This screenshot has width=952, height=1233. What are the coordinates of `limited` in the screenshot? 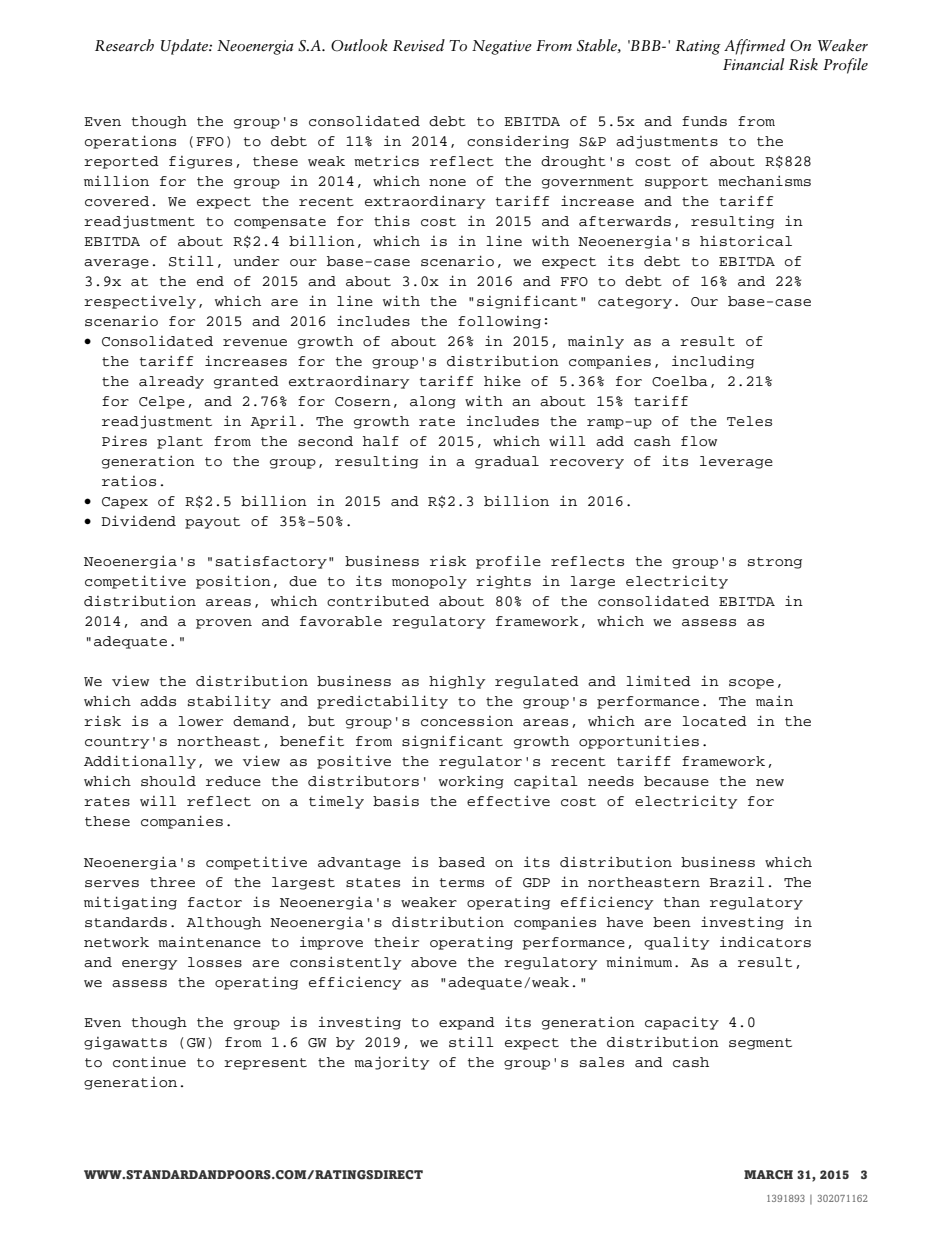 It's located at (658, 681).
